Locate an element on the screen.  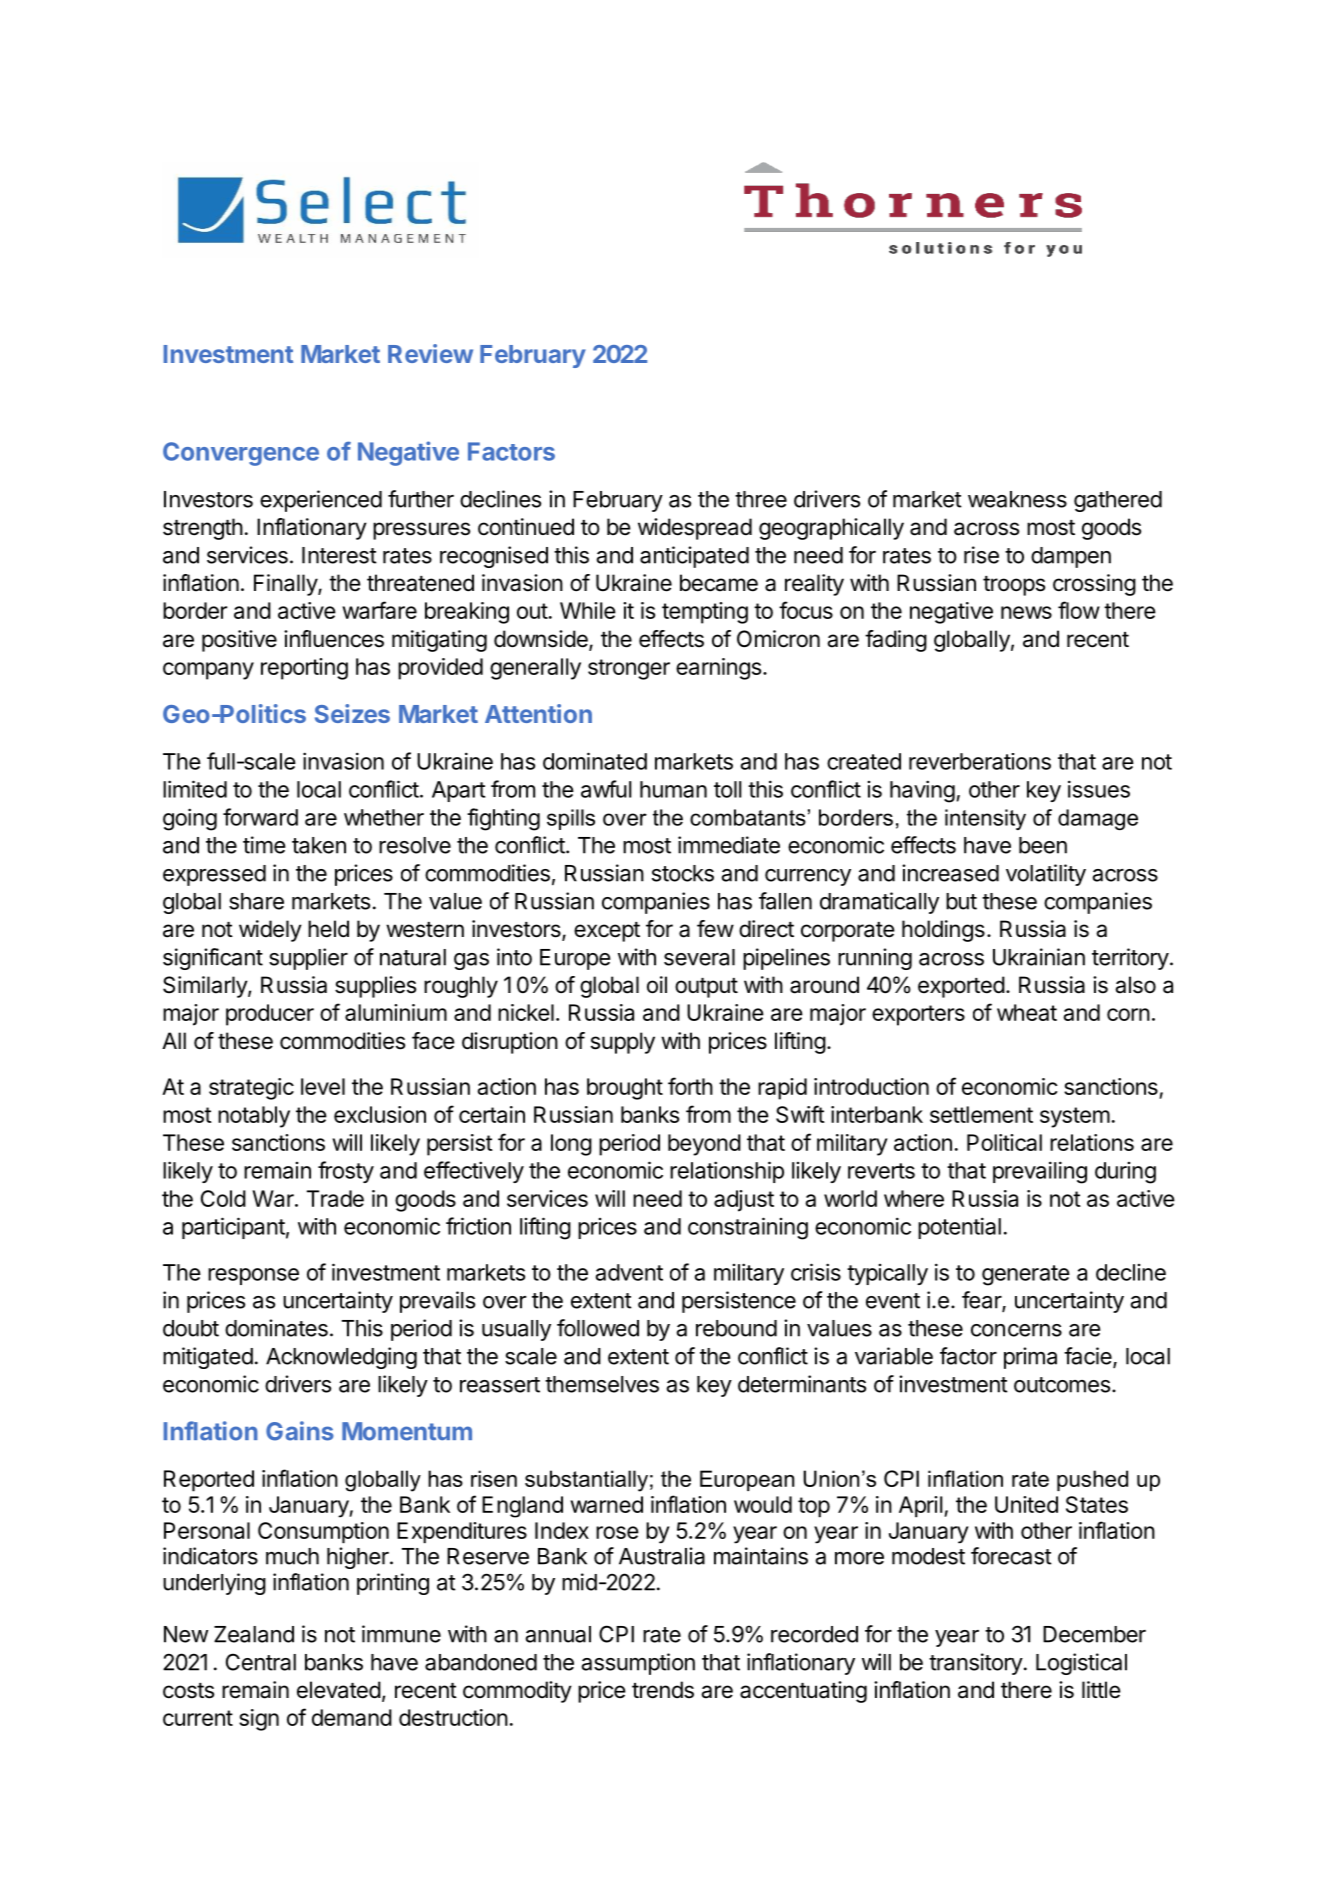
producer is located at coordinates (270, 1015).
